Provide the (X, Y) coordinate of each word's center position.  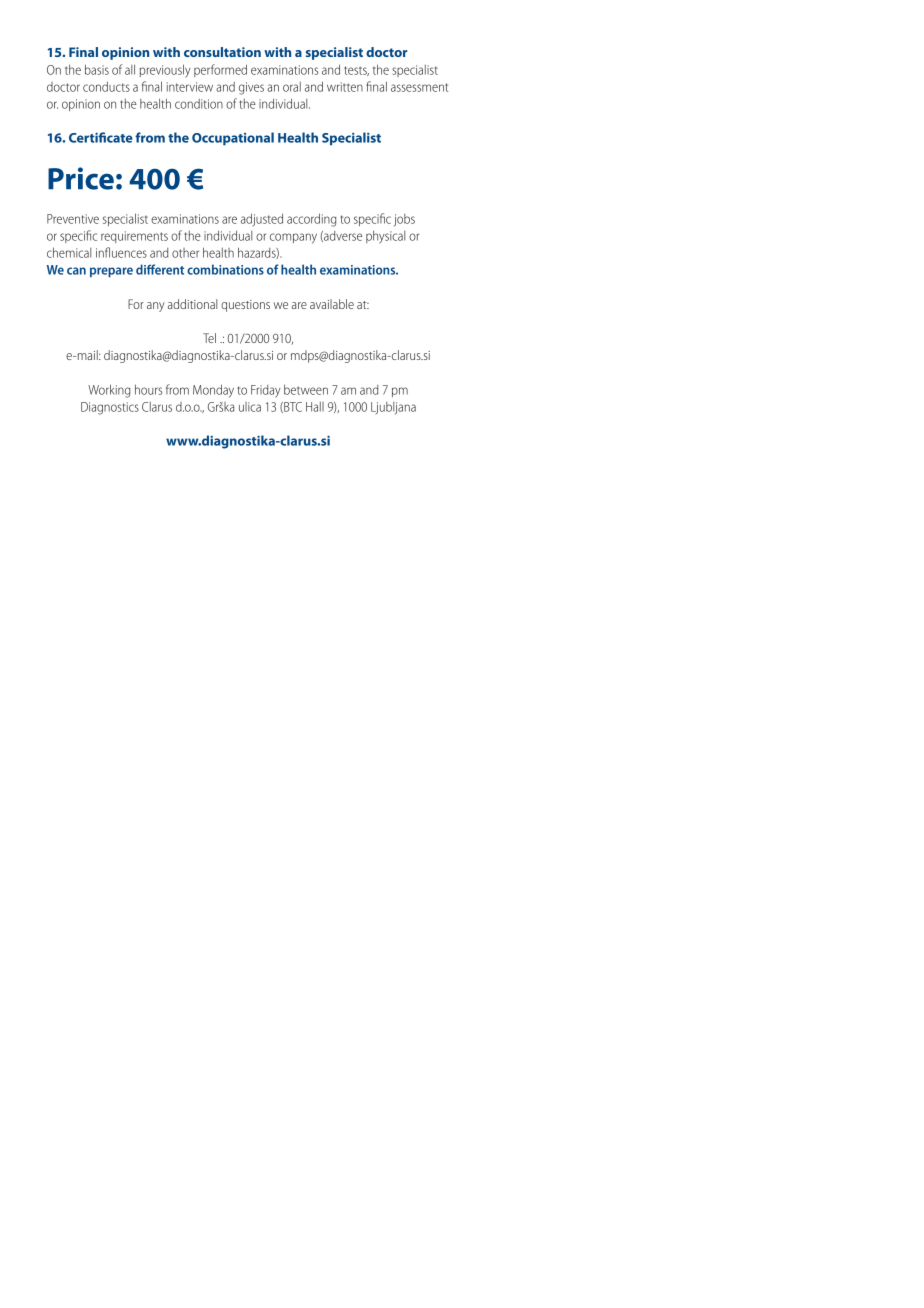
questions (245, 306)
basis (97, 69)
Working (109, 391)
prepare (111, 272)
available (332, 304)
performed (220, 70)
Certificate (101, 137)
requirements (134, 237)
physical (385, 237)
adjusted (262, 219)
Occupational (233, 139)
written (345, 87)
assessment (419, 87)
